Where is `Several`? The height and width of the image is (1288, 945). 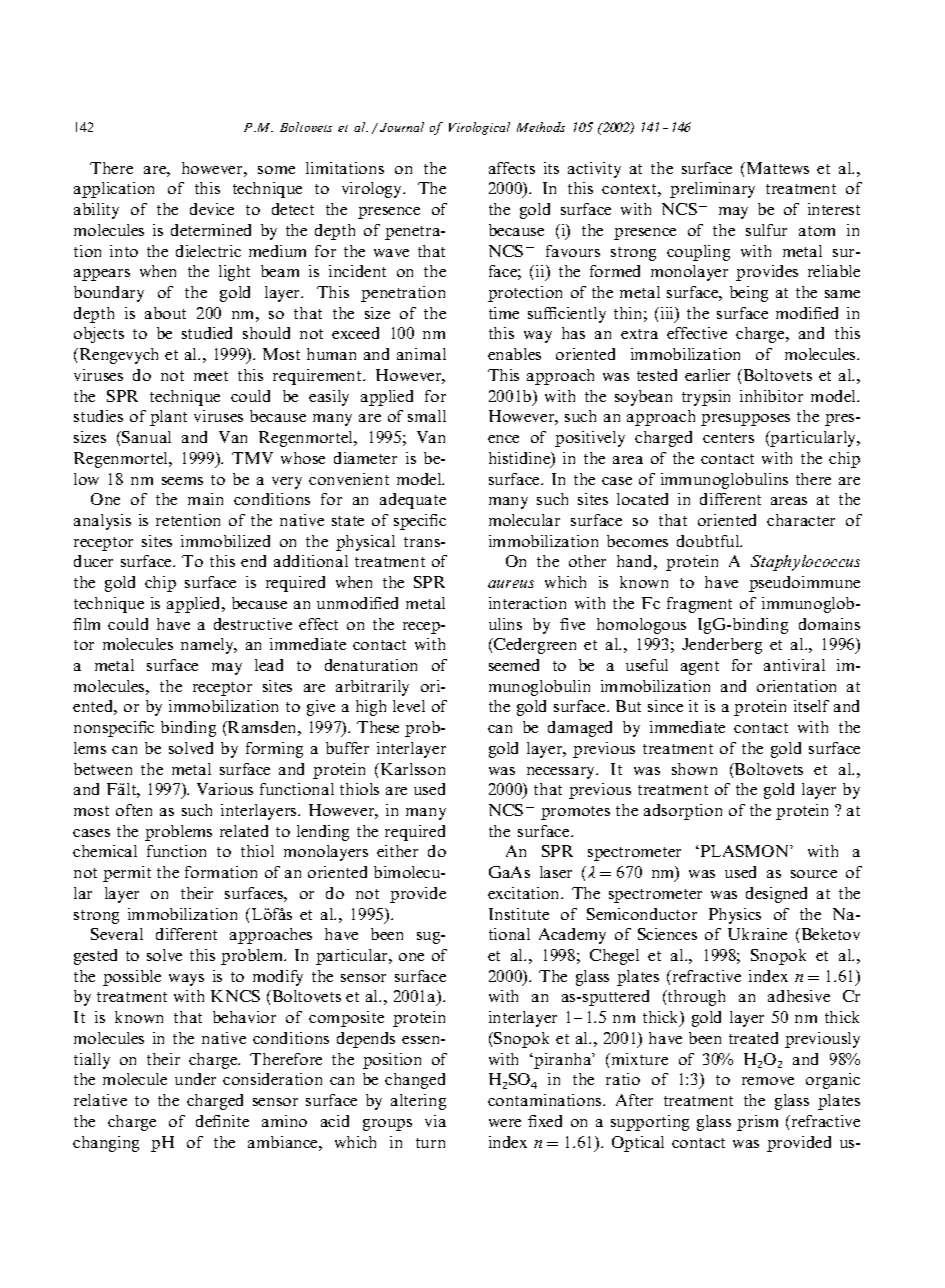
Several is located at coordinates (117, 934).
